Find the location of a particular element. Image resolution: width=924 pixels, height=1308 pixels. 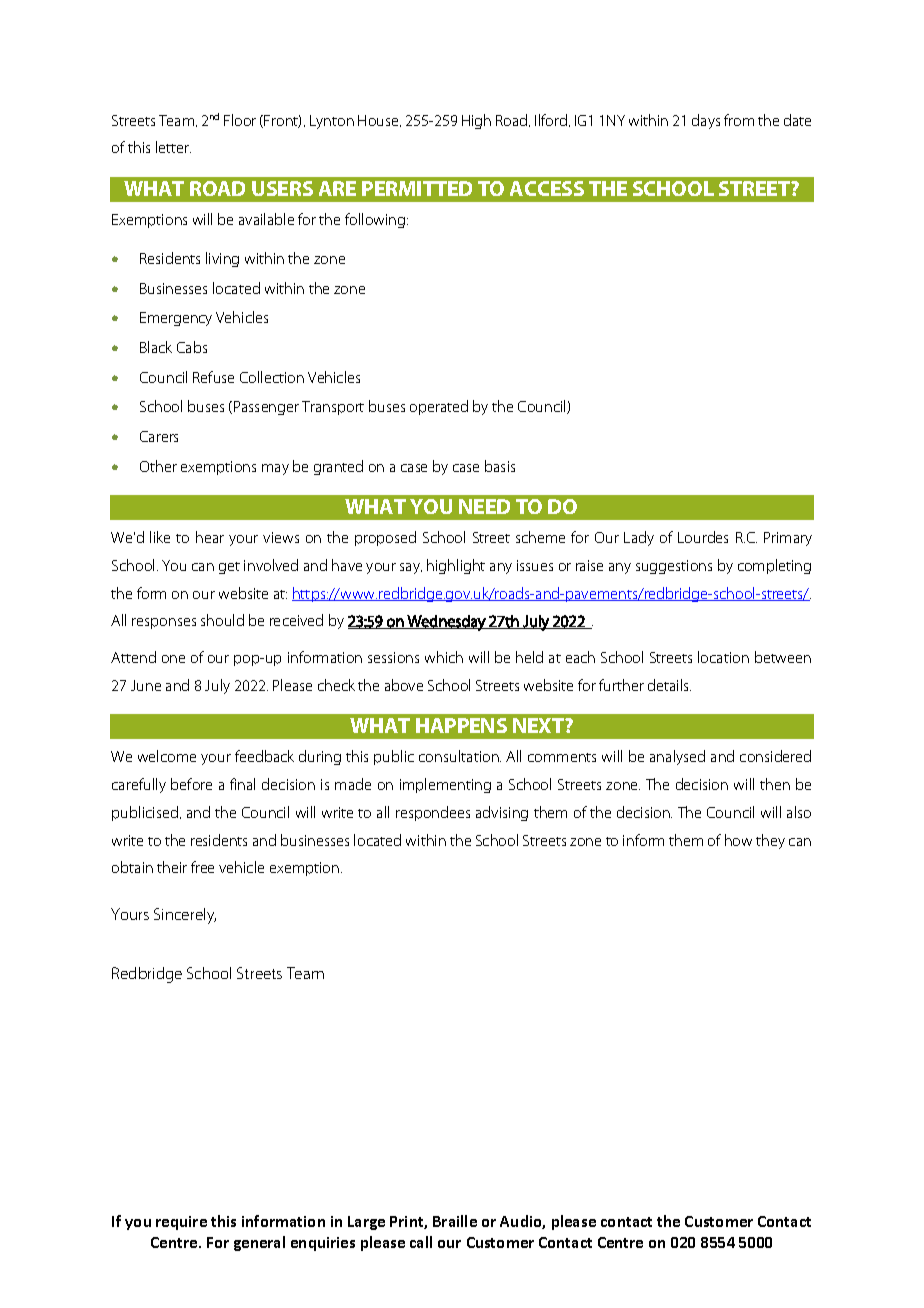

June is located at coordinates (146, 685).
